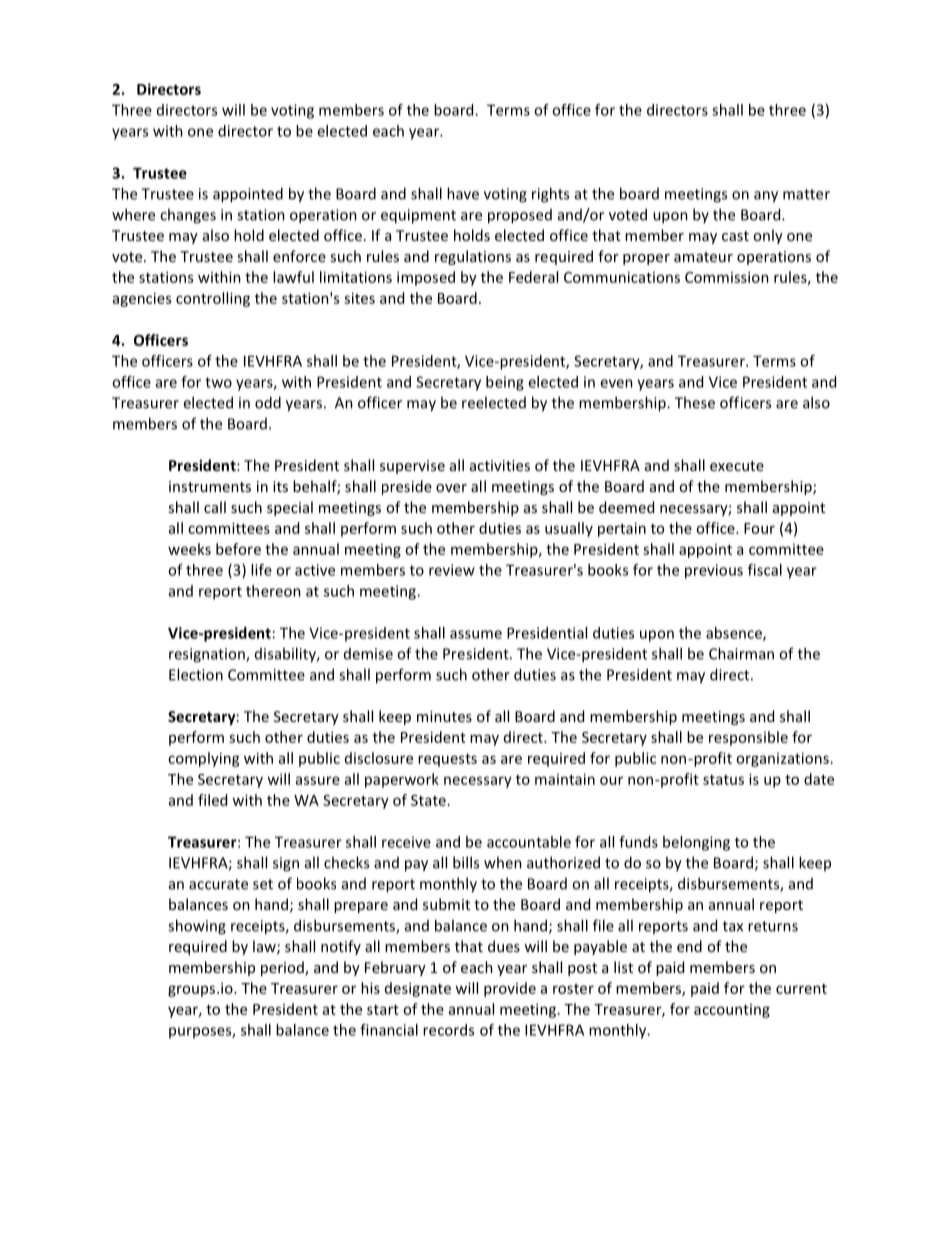  I want to click on have, so click(463, 193).
